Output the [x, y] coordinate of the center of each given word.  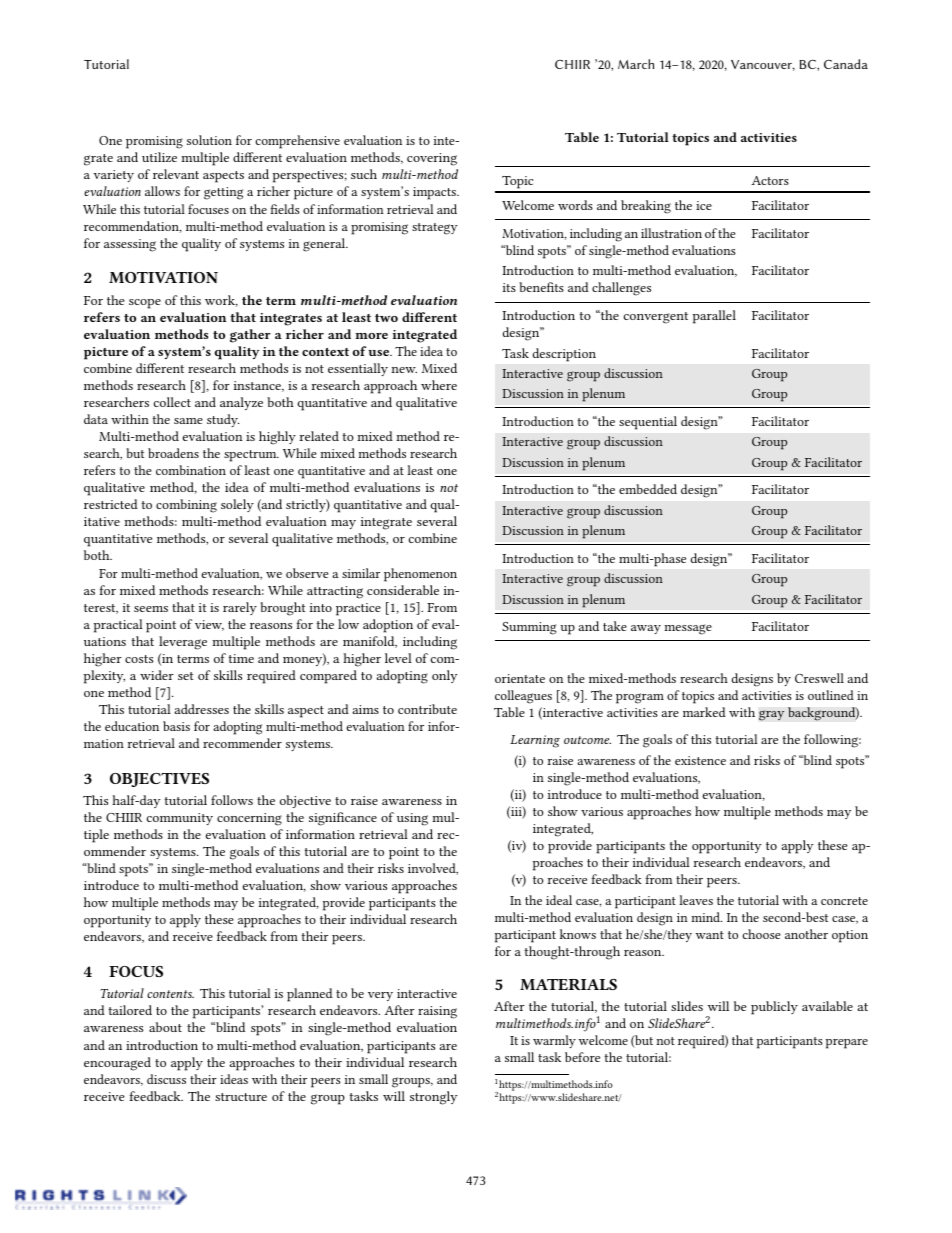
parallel [714, 317]
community [180, 819]
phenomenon [420, 575]
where [439, 385]
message [688, 629]
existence [700, 760]
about [165, 1027]
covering [432, 159]
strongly [434, 1098]
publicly [774, 1008]
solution [209, 140]
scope [145, 304]
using [412, 819]
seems [151, 609]
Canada [846, 64]
